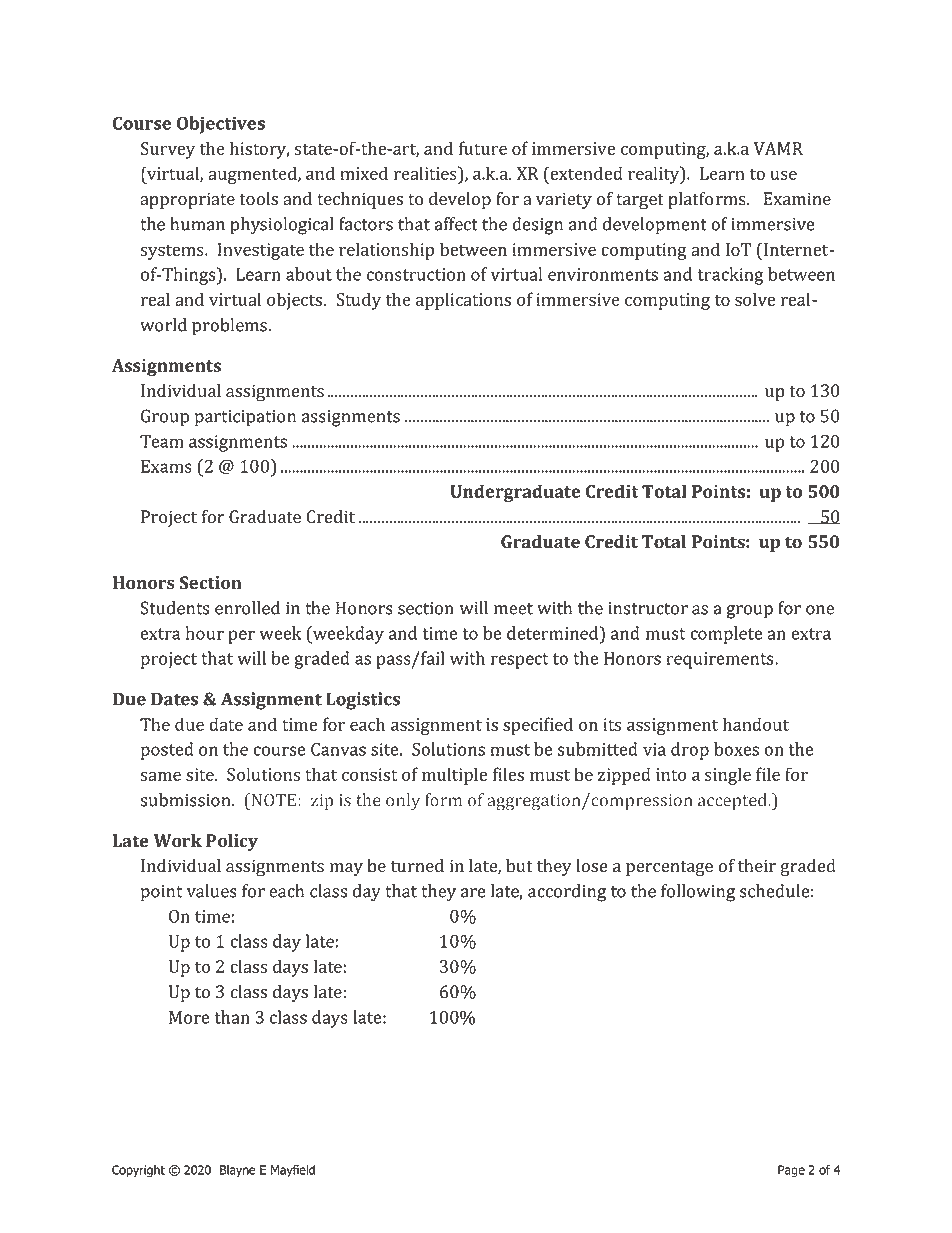 This document has height=1233, width=952. What do you see at coordinates (520, 661) in the document?
I see `respect` at bounding box center [520, 661].
